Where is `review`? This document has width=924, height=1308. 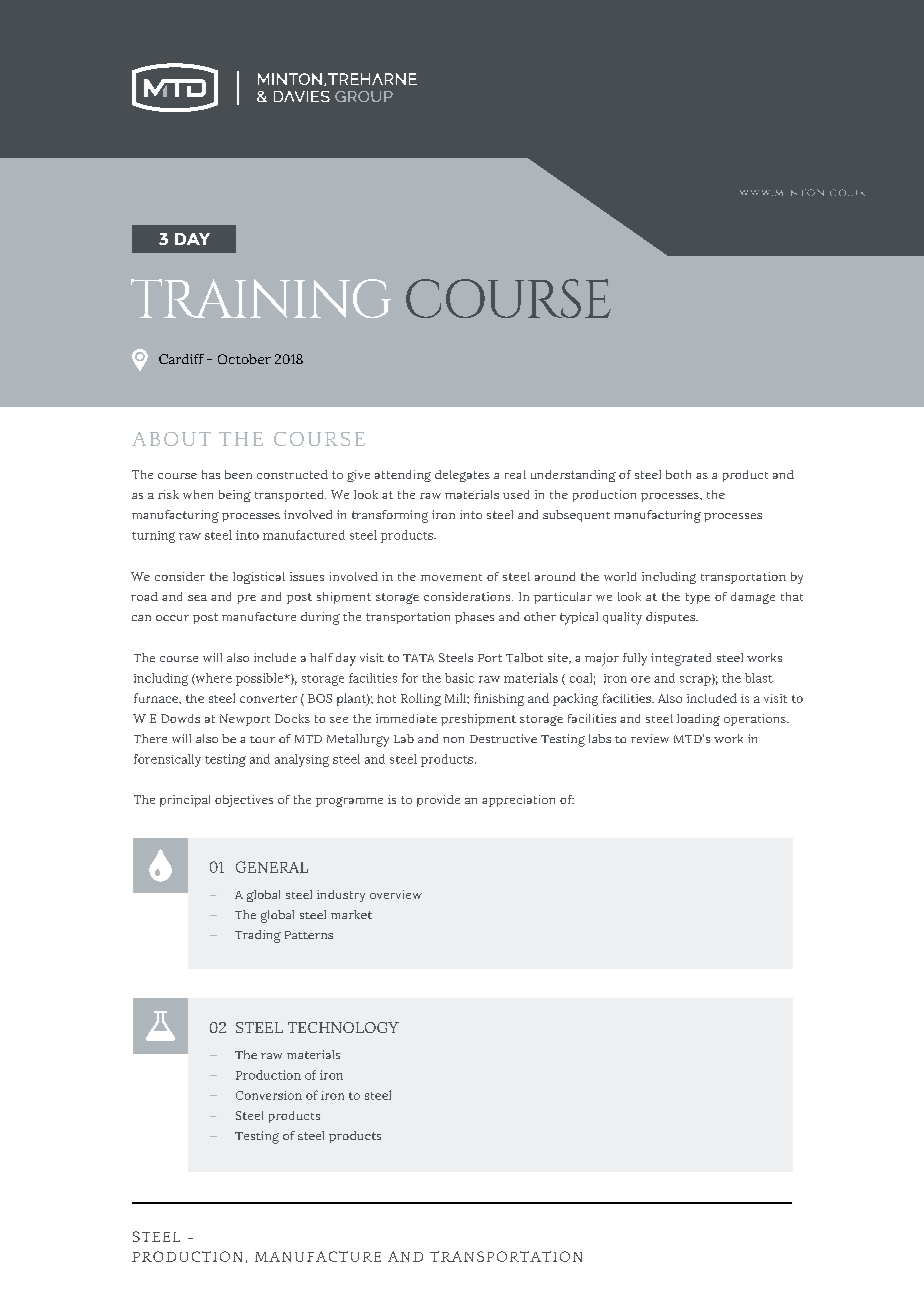
review is located at coordinates (650, 738).
